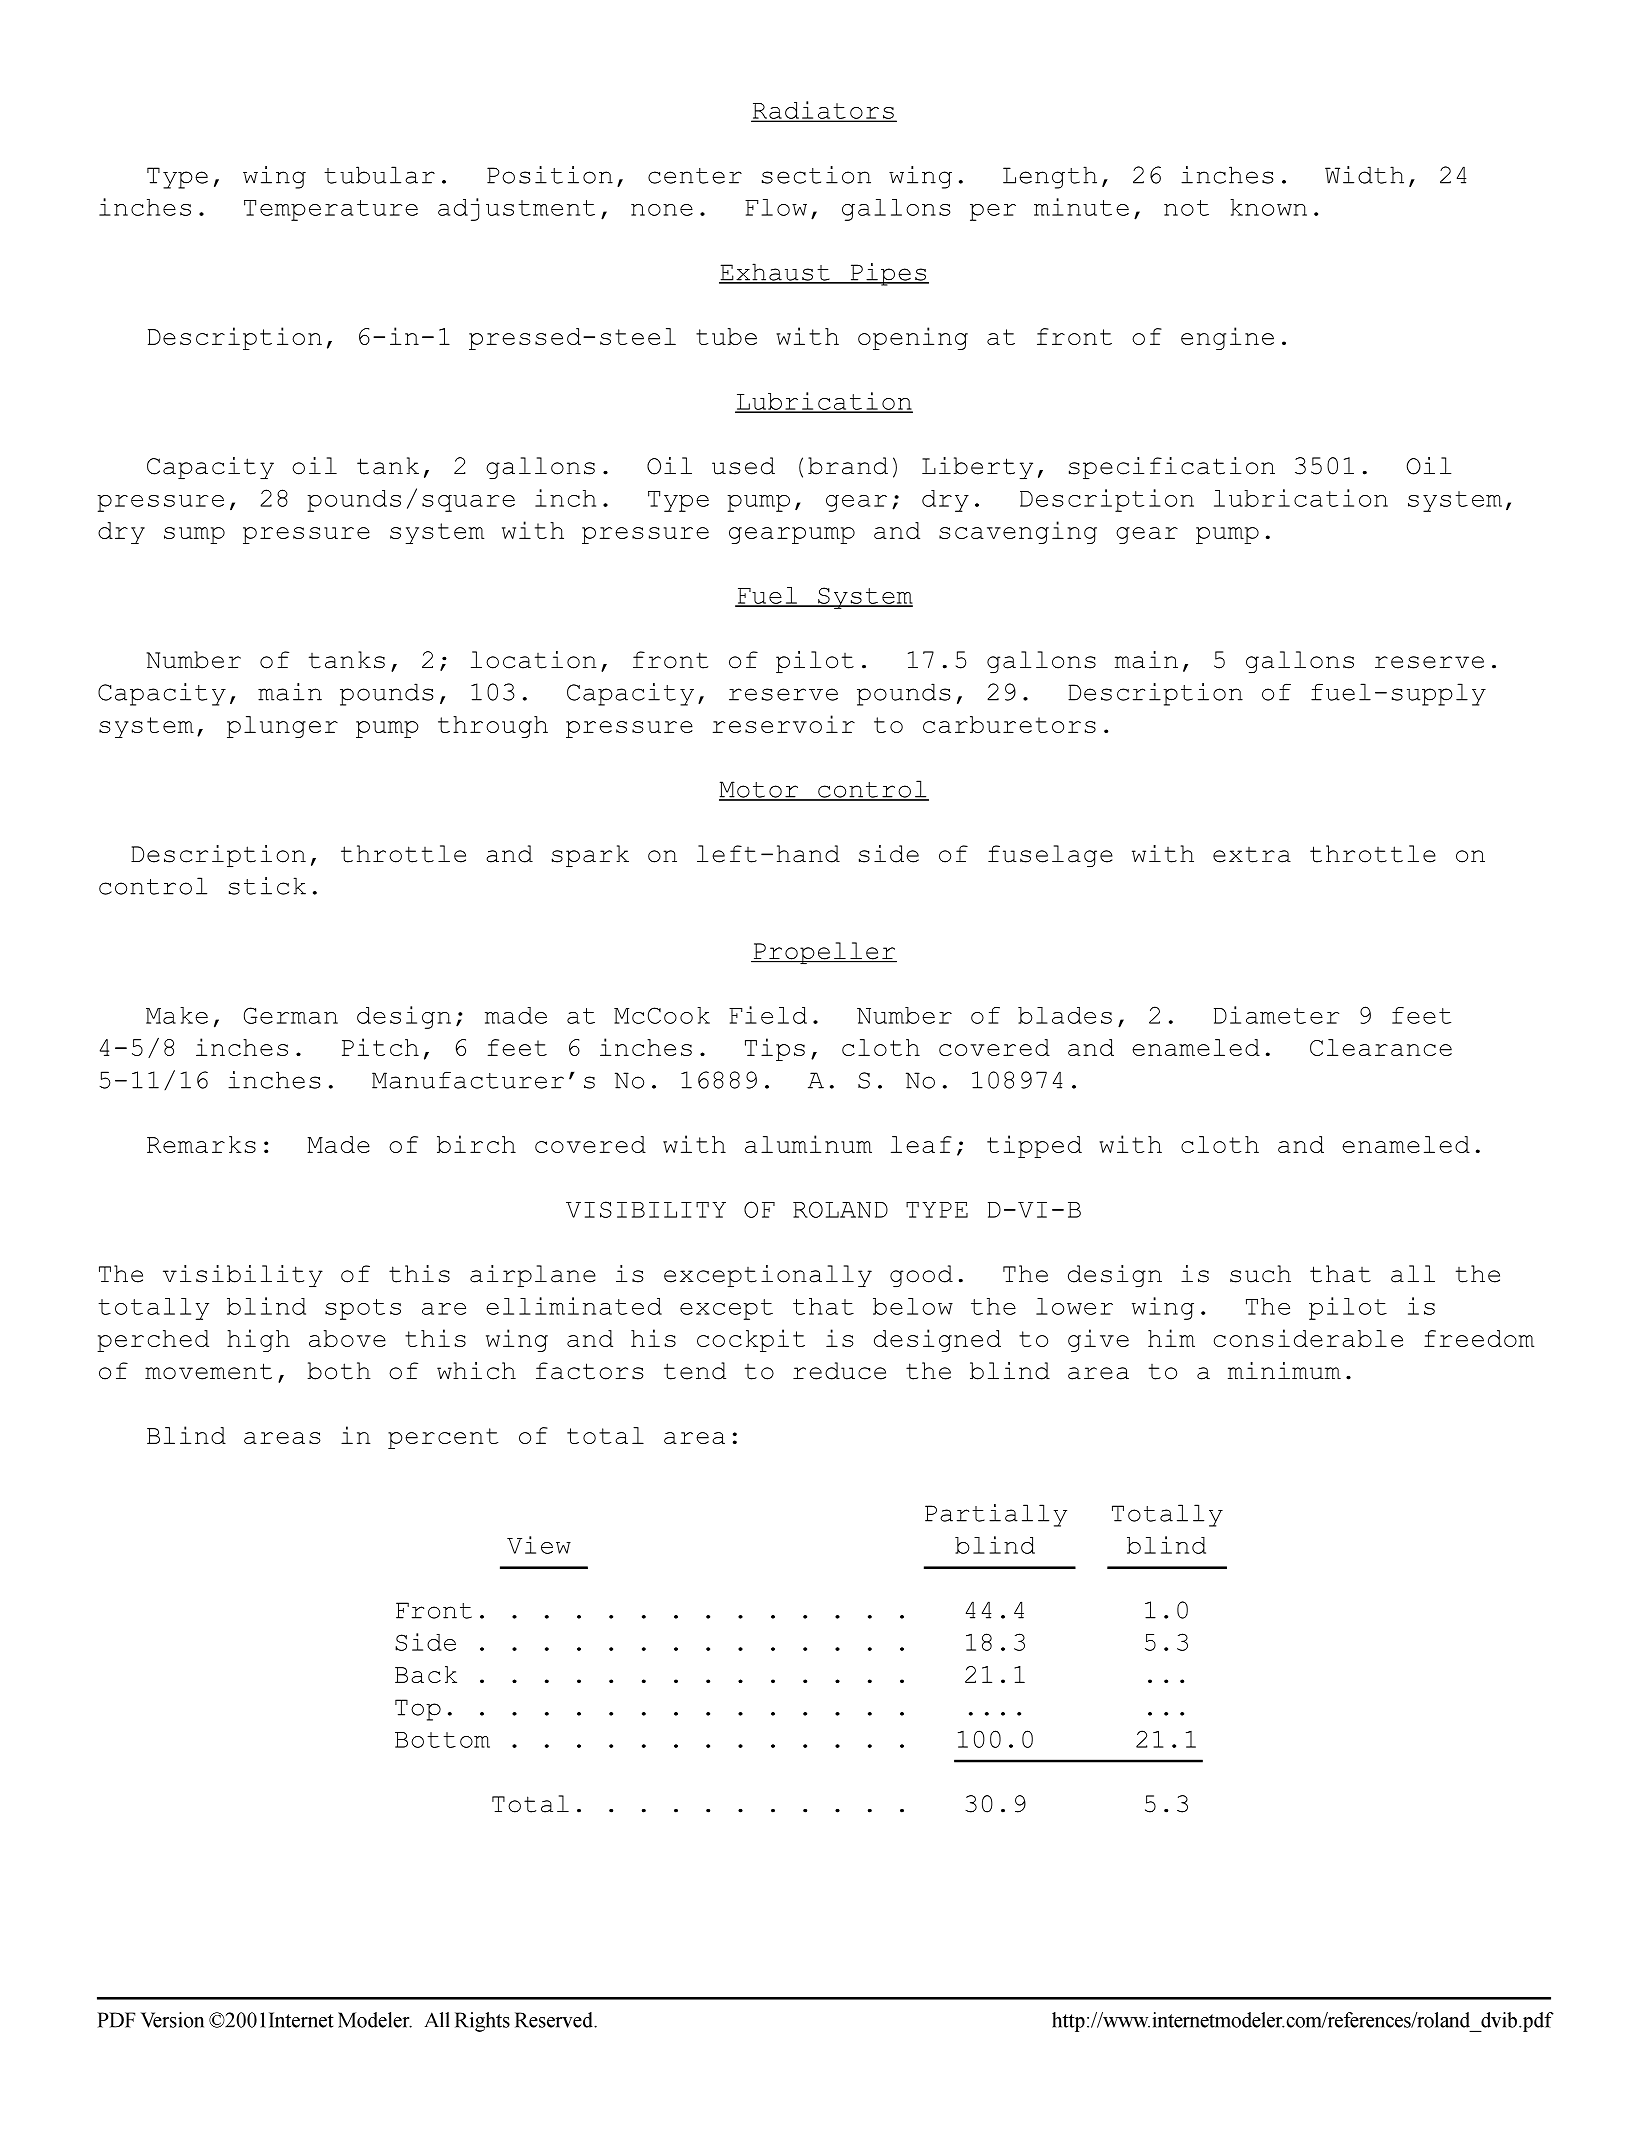  Describe the element at coordinates (784, 724) in the screenshot. I see `reservoir` at that location.
